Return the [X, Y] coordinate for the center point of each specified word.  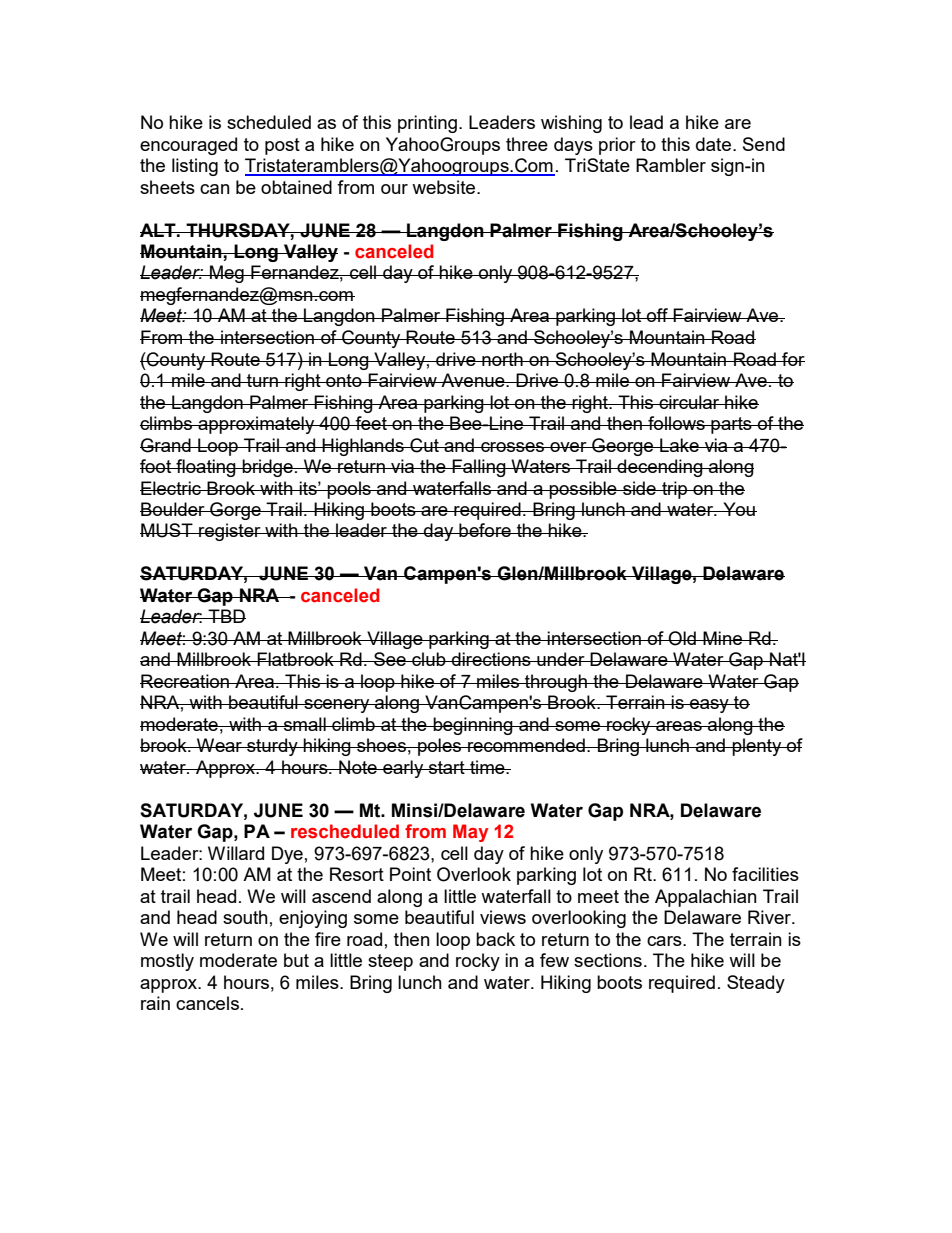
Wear [220, 745]
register [230, 532]
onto [344, 380]
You [739, 509]
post [282, 146]
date [713, 144]
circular [689, 402]
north [502, 359]
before [485, 530]
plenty [757, 747]
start [447, 767]
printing [427, 124]
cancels [207, 1003]
